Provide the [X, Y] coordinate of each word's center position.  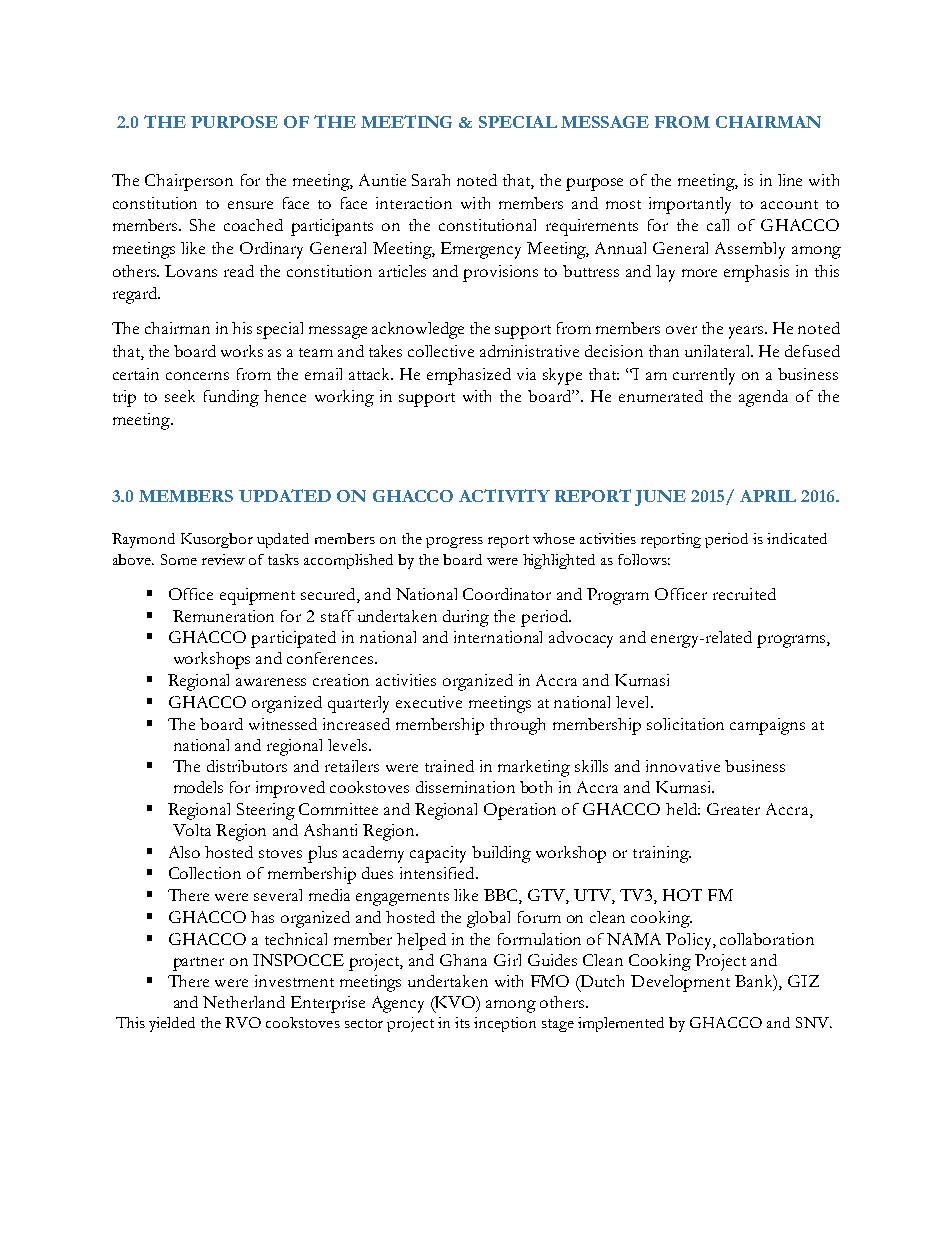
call [718, 225]
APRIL [768, 496]
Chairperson [189, 182]
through [517, 726]
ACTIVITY [504, 495]
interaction [414, 203]
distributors [247, 766]
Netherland [244, 1002]
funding [231, 398]
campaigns [767, 726]
